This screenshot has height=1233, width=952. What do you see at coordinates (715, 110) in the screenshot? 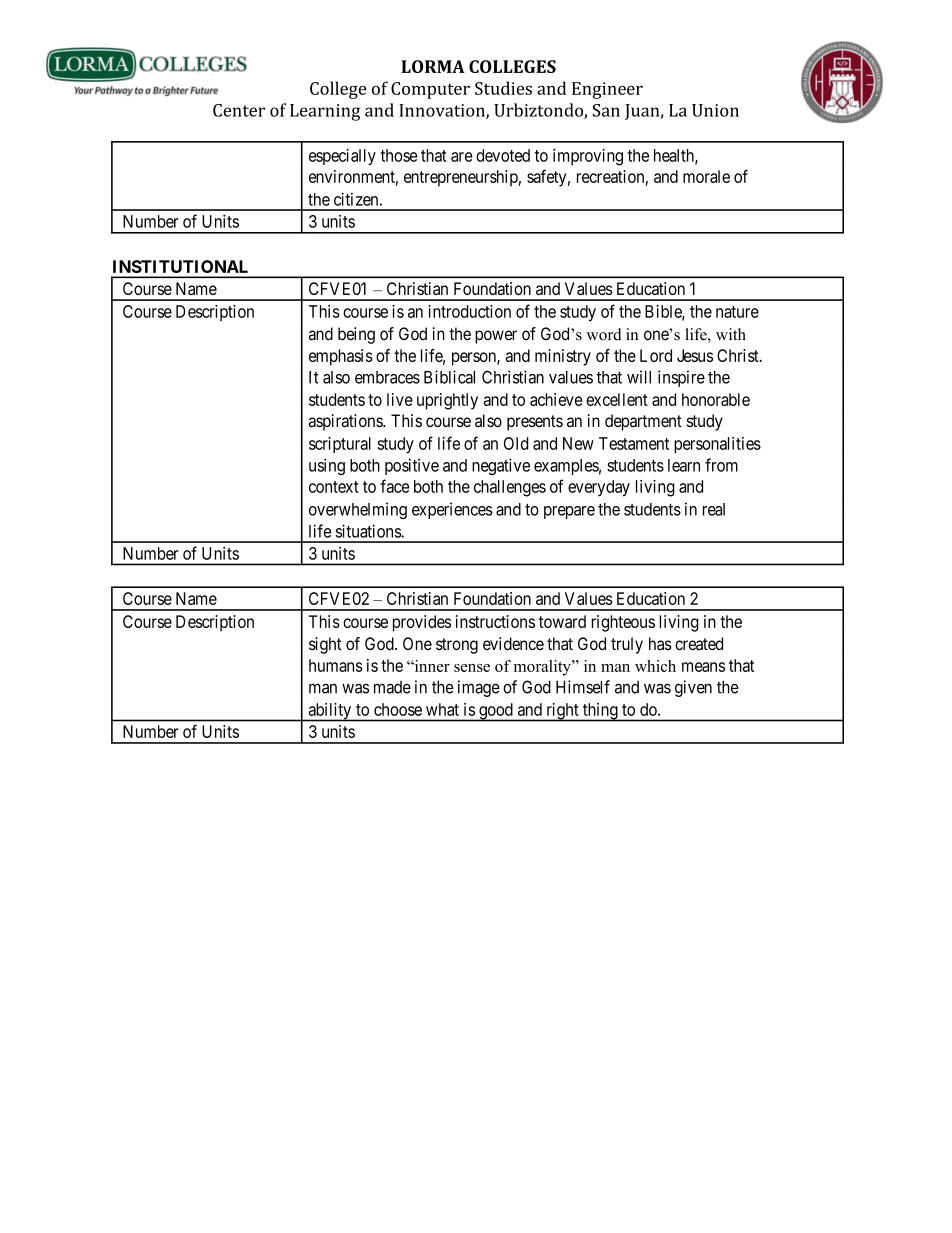
I see `Union` at bounding box center [715, 110].
